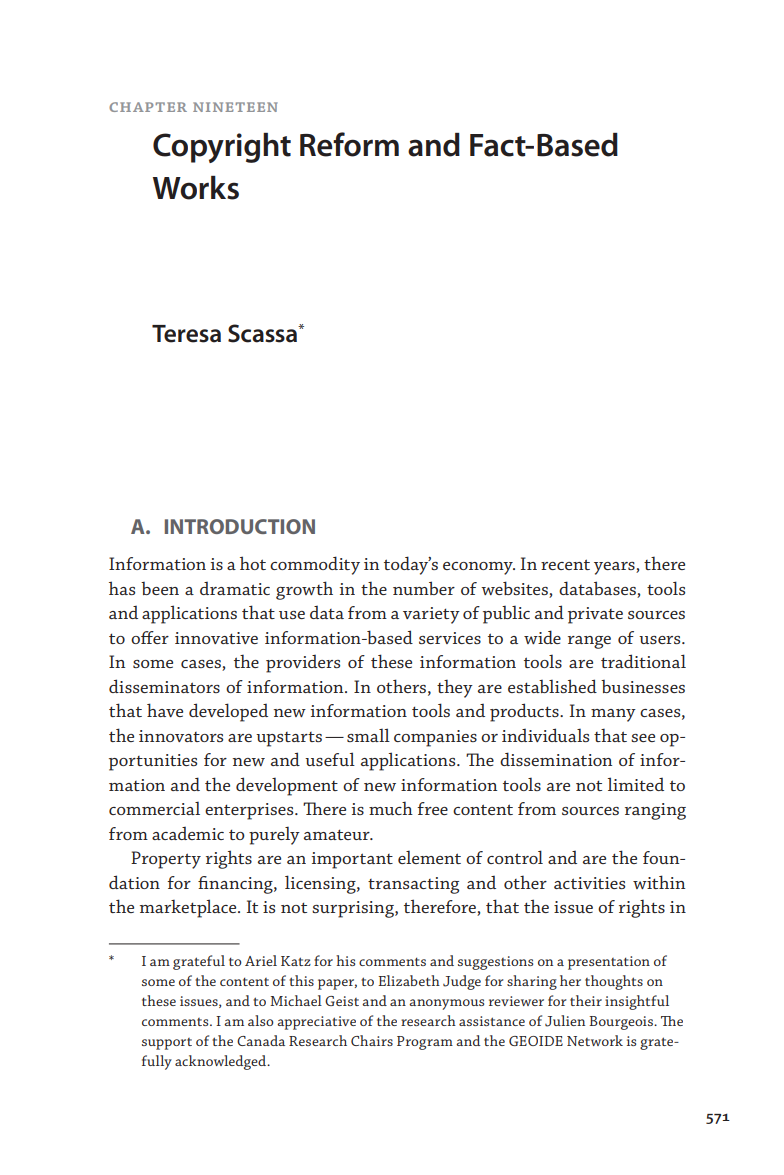 The image size is (784, 1175). What do you see at coordinates (424, 588) in the screenshot?
I see `number` at bounding box center [424, 588].
